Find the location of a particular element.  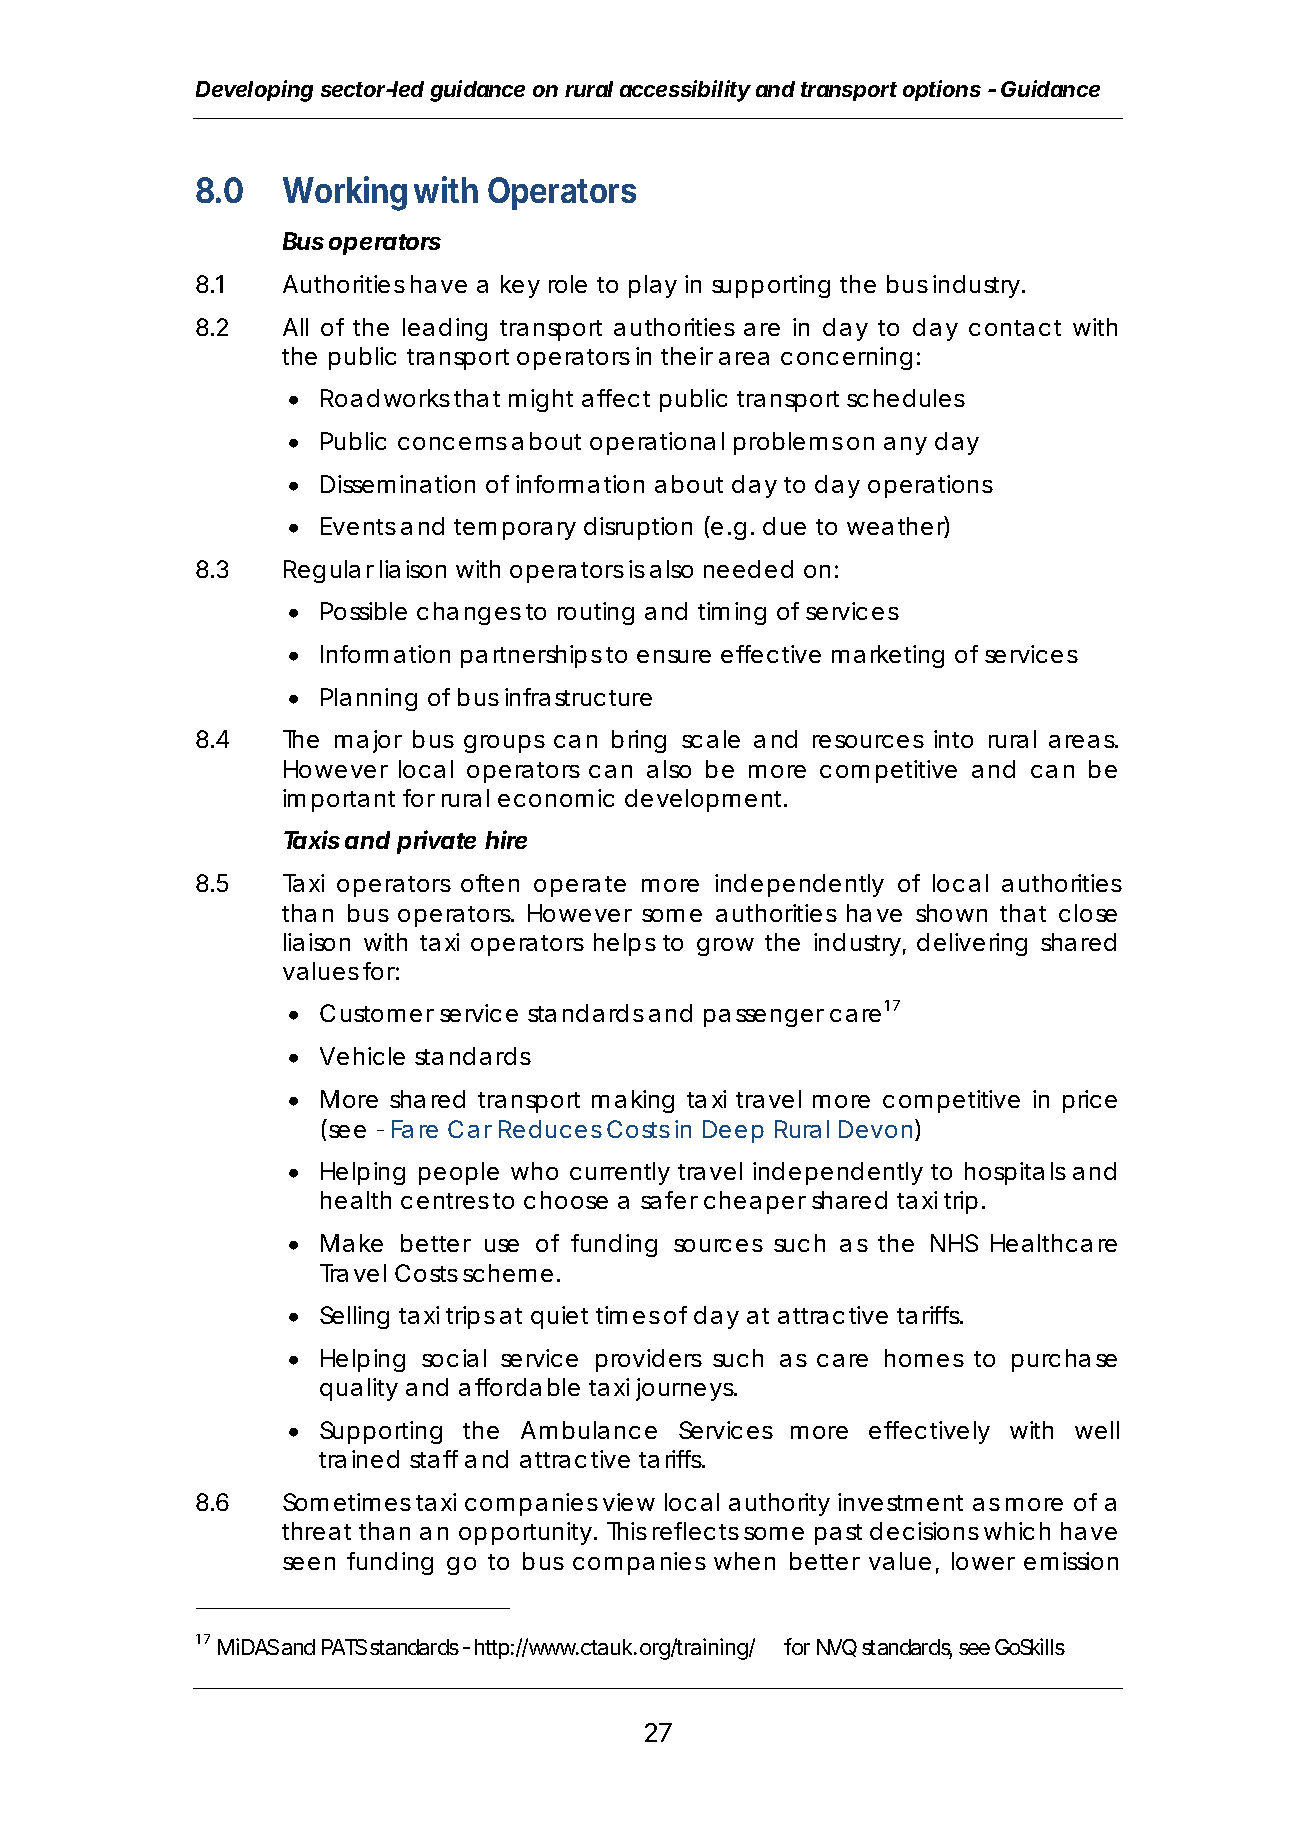

Roadworks is located at coordinates (385, 398).
